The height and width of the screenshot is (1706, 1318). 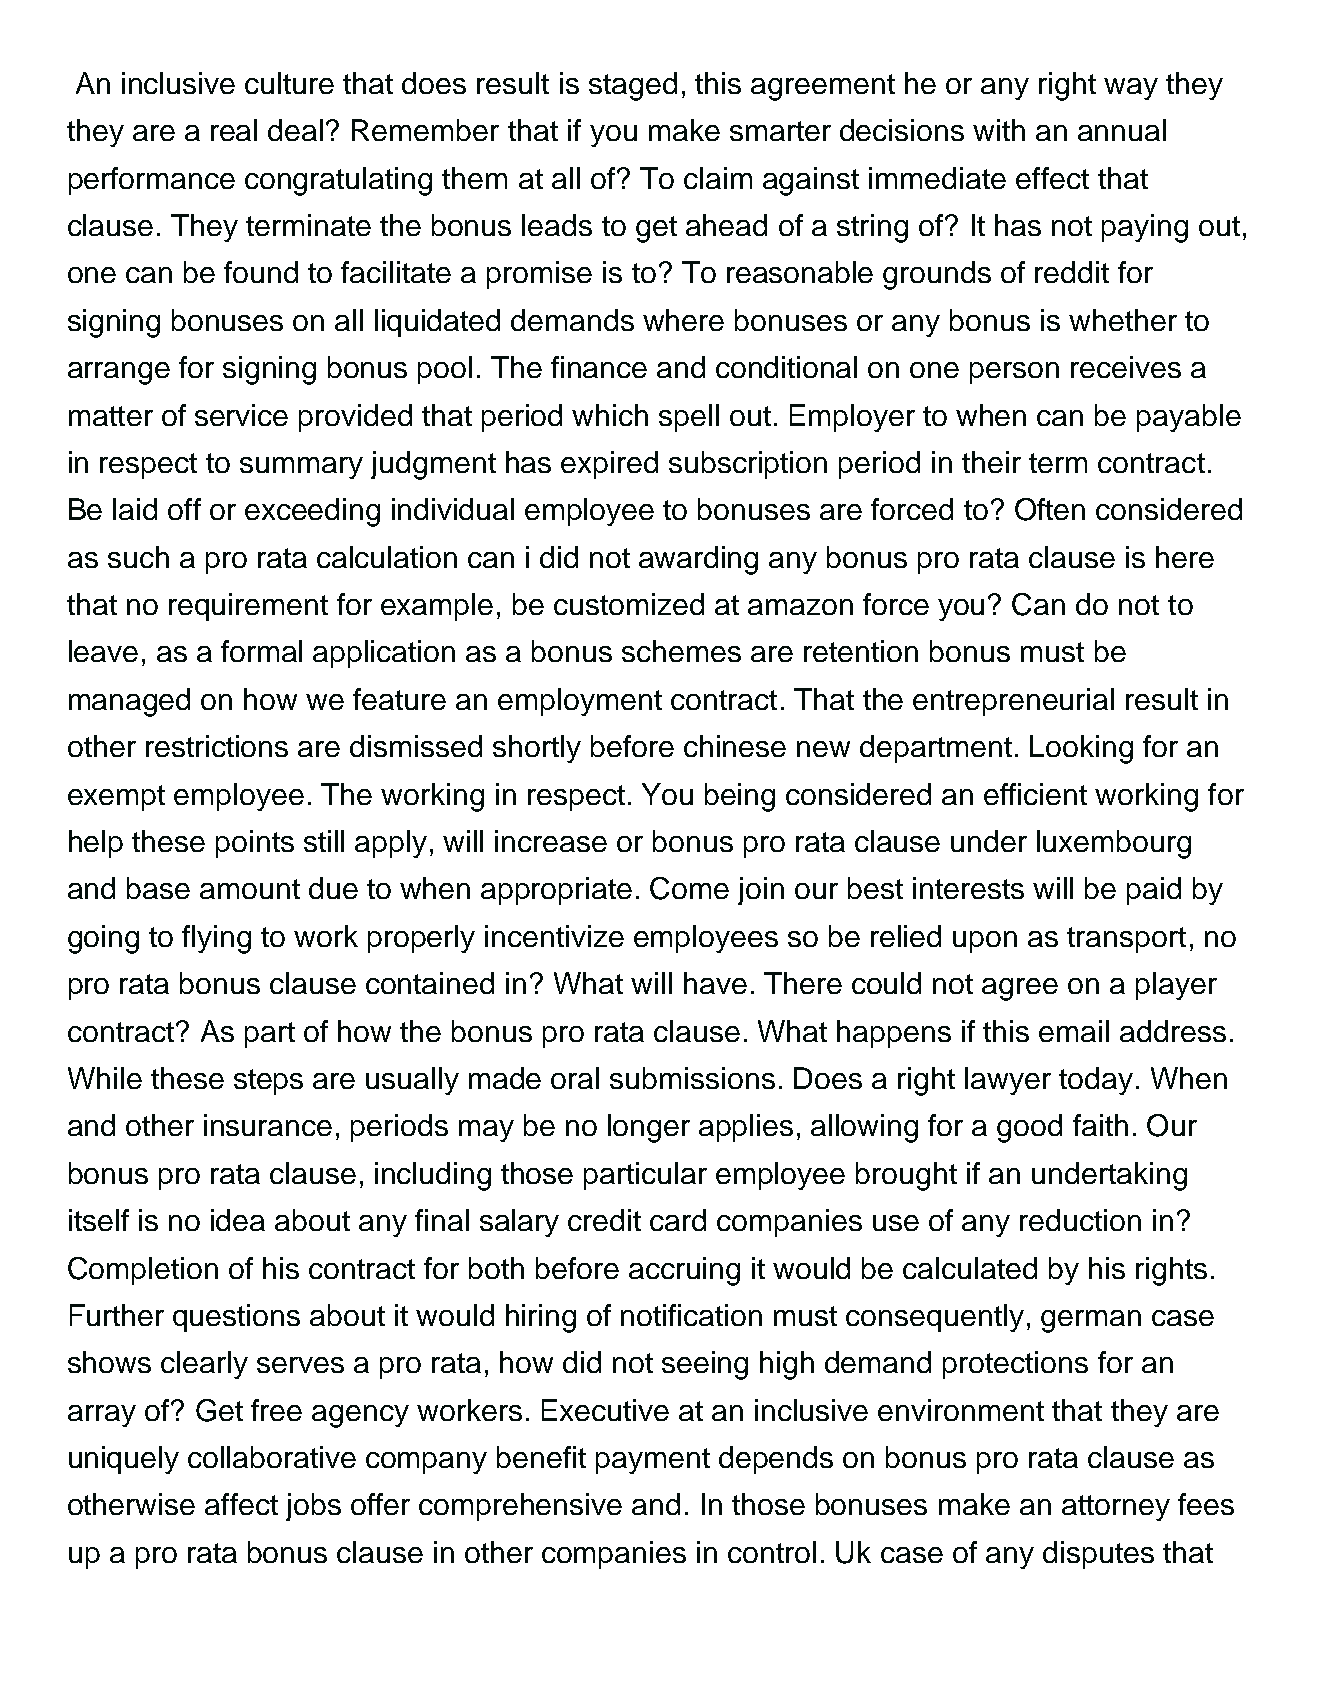 What do you see at coordinates (248, 607) in the screenshot?
I see `requirement` at bounding box center [248, 607].
